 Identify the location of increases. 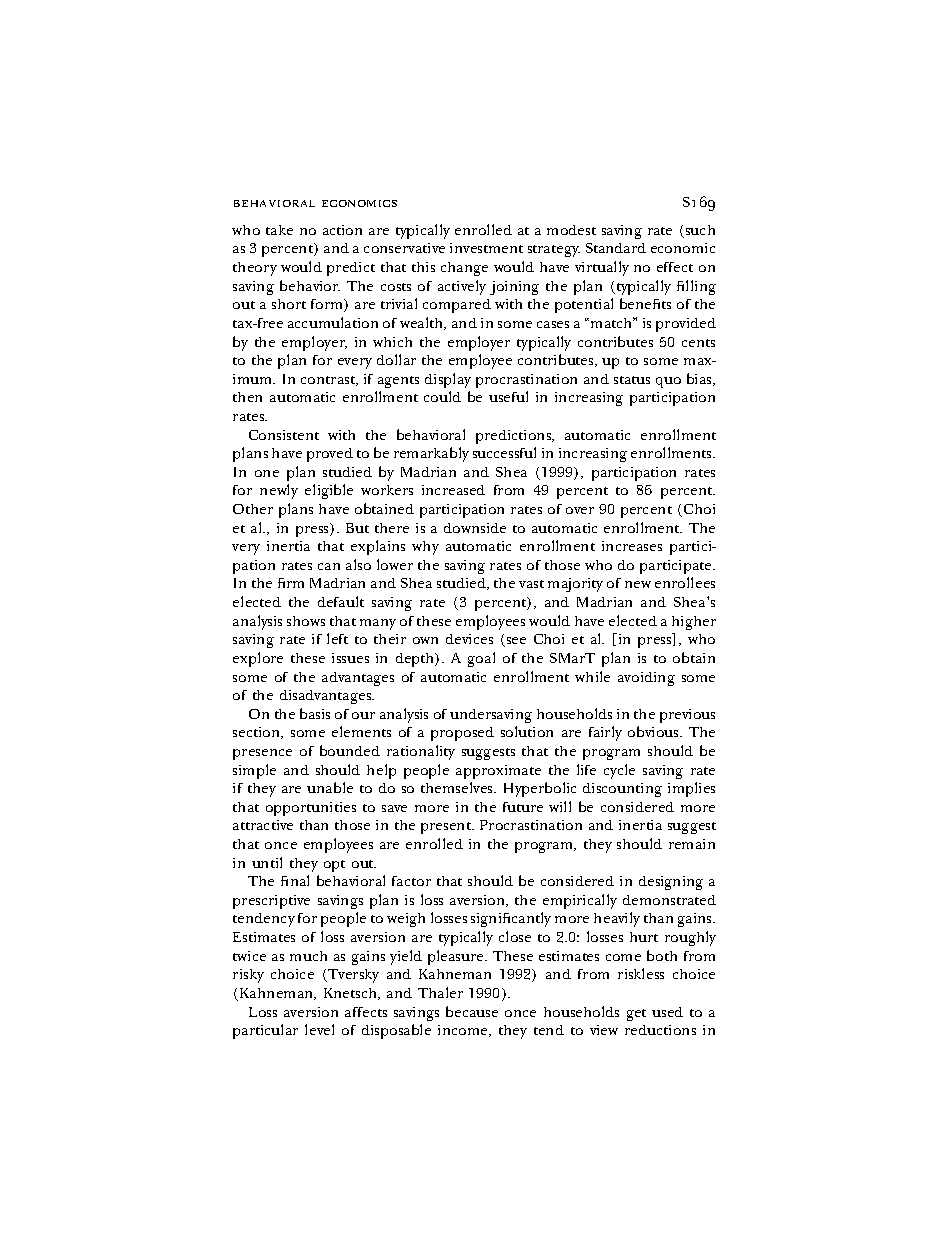
(632, 546).
